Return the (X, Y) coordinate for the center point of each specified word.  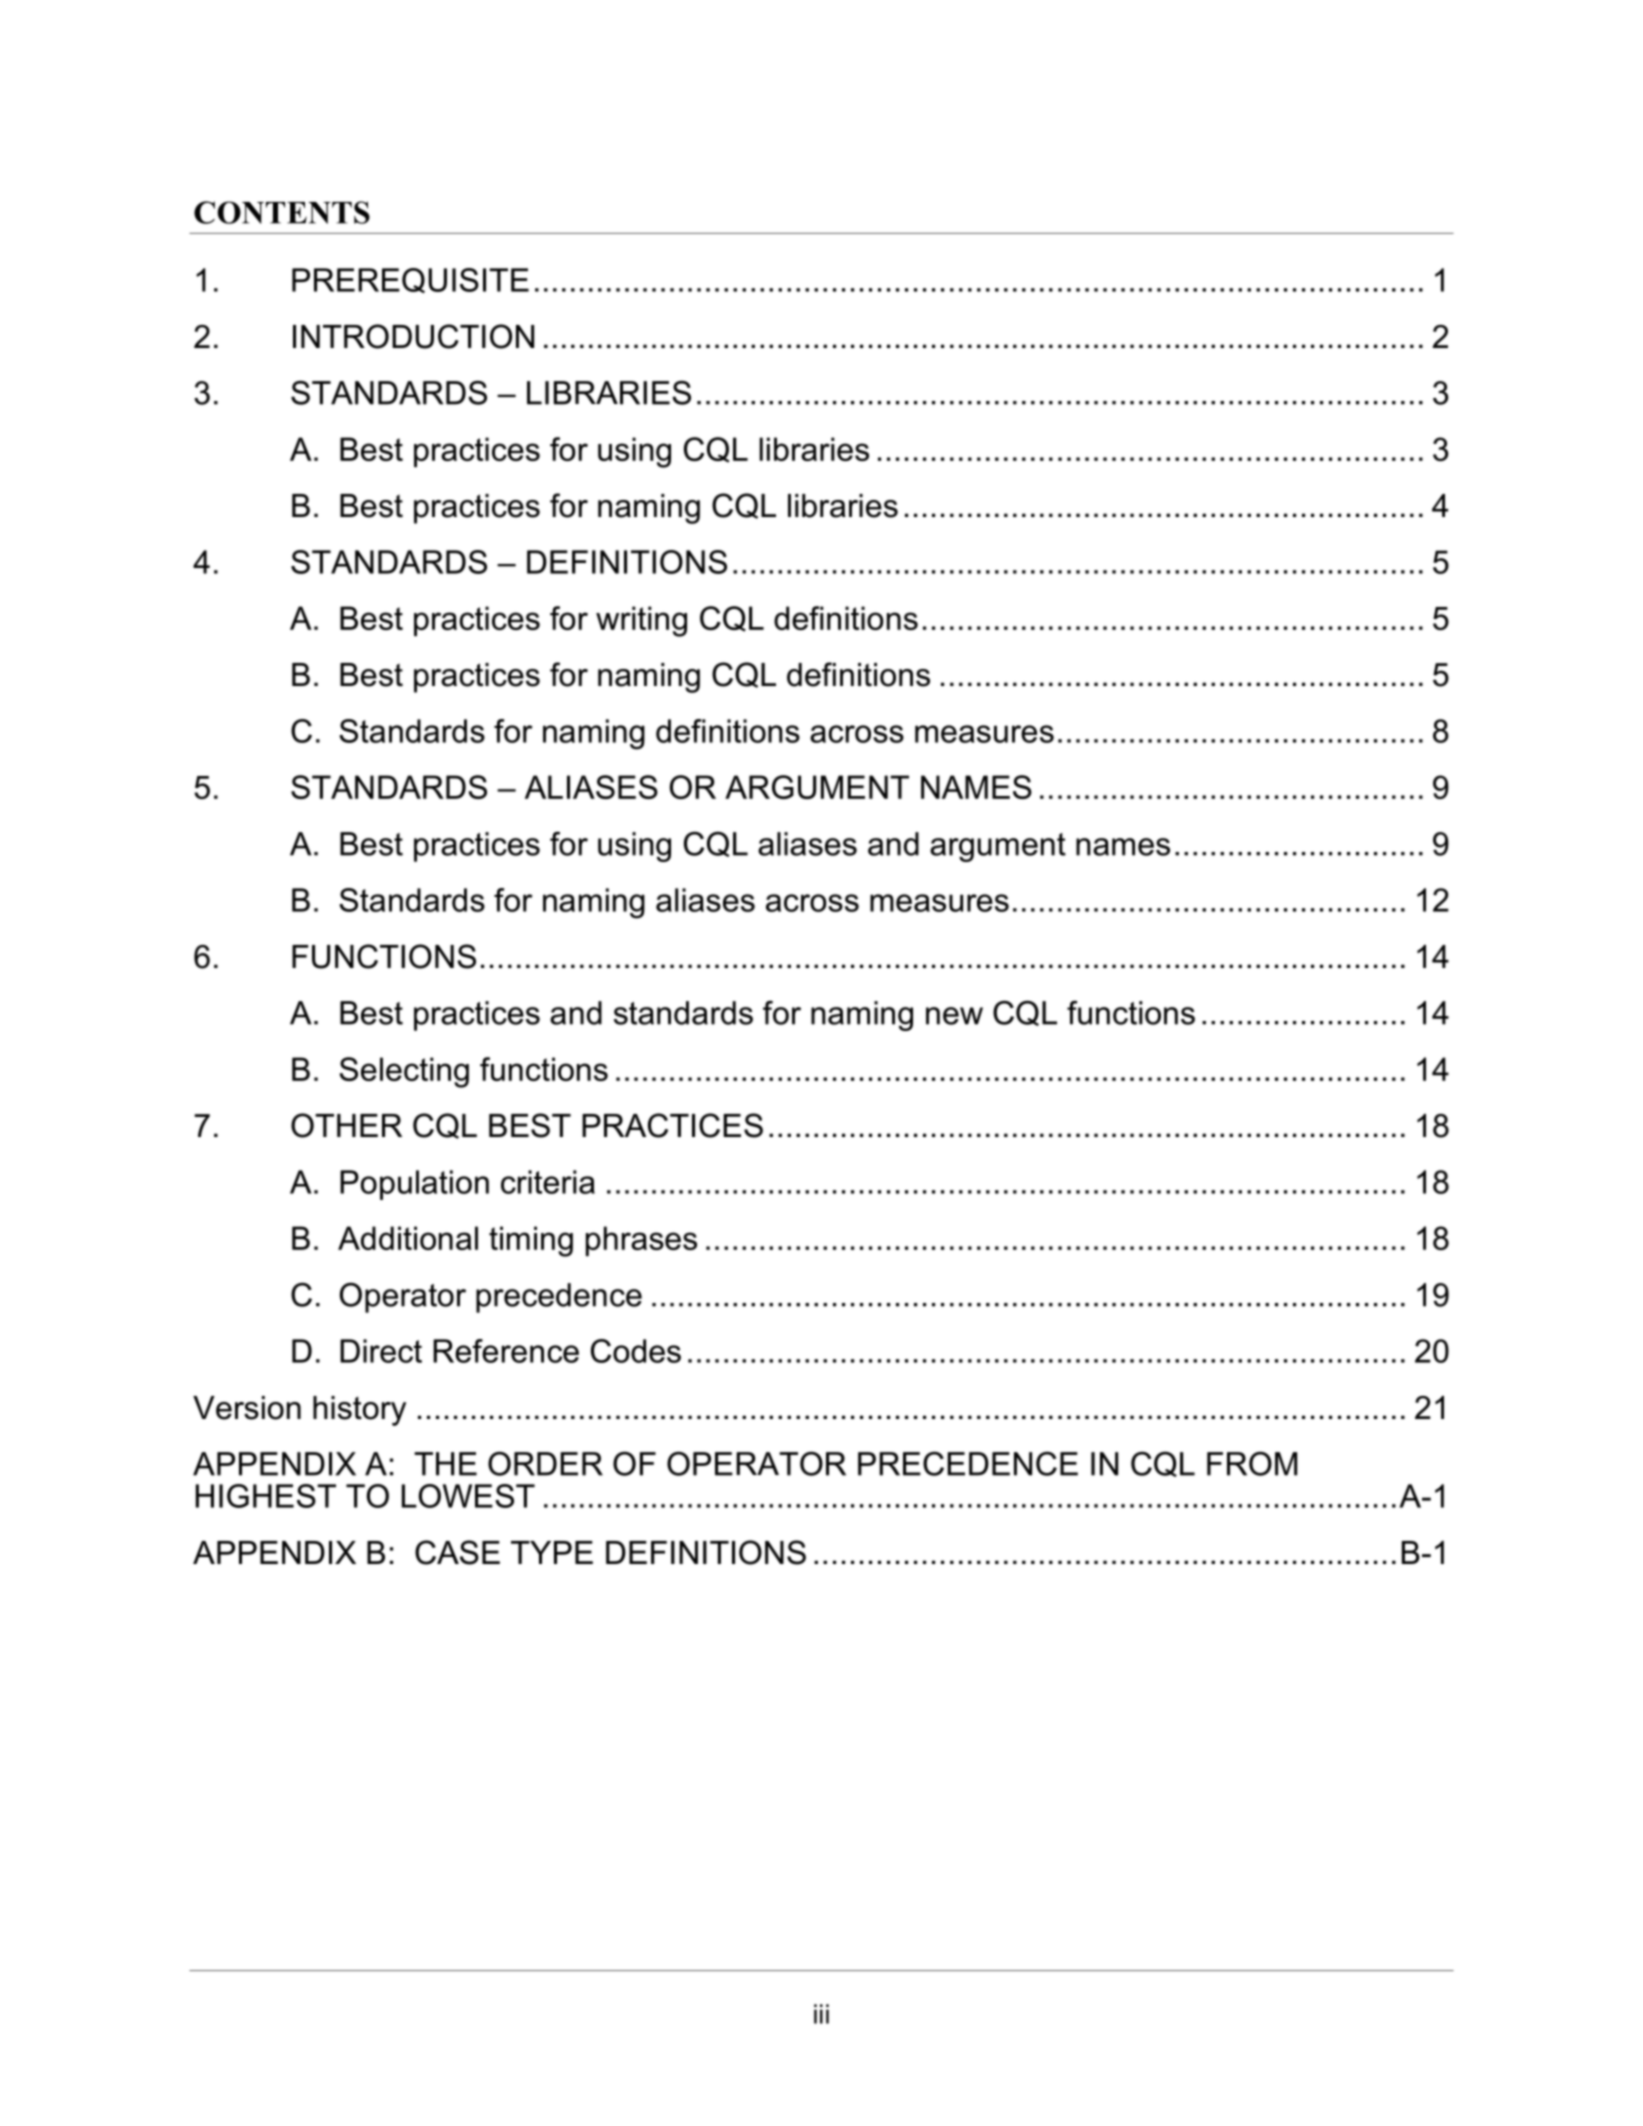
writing (641, 621)
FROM (1252, 1463)
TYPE (552, 1552)
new (954, 1016)
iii (821, 2014)
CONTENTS (282, 212)
